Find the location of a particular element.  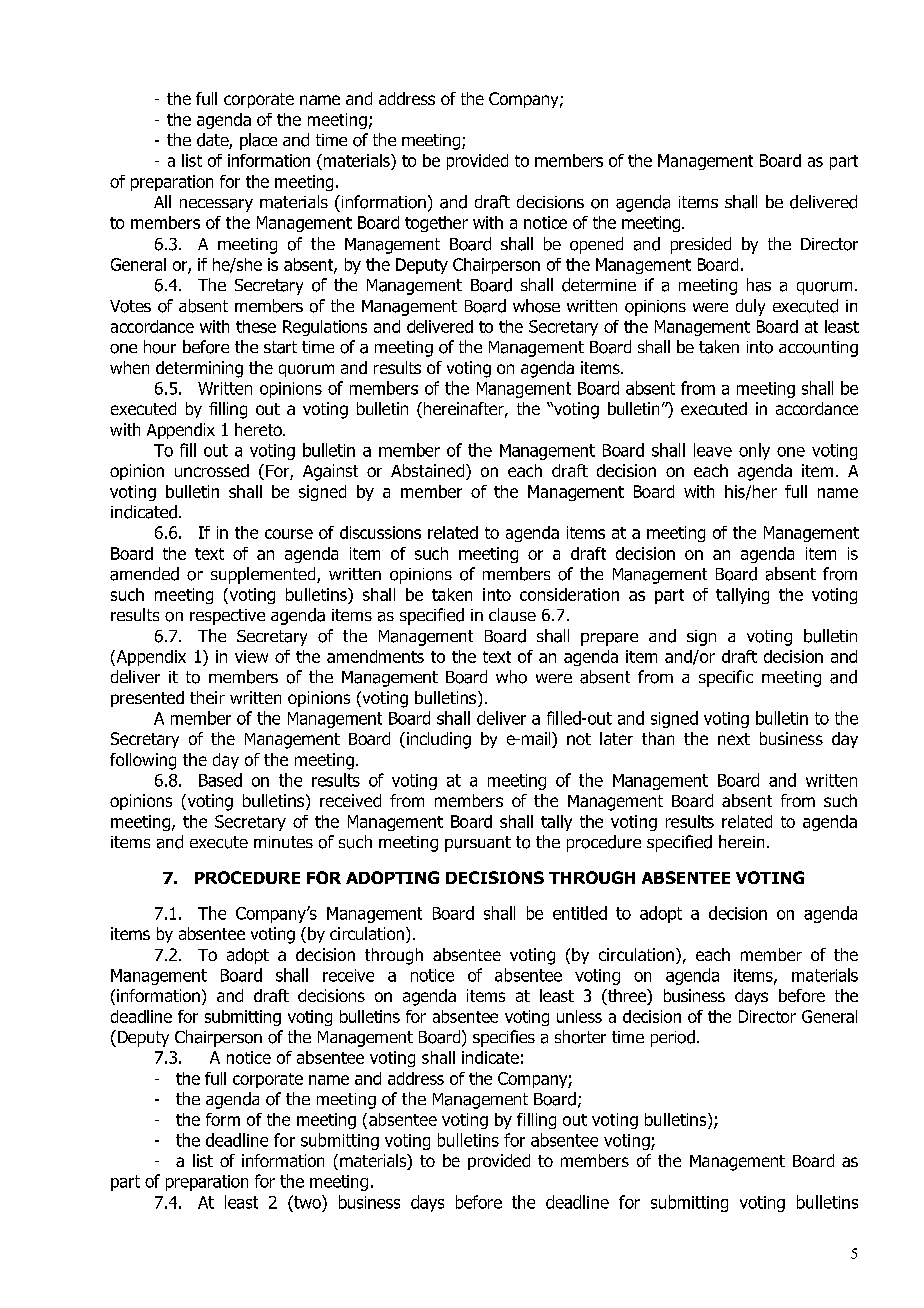

only is located at coordinates (754, 451).
